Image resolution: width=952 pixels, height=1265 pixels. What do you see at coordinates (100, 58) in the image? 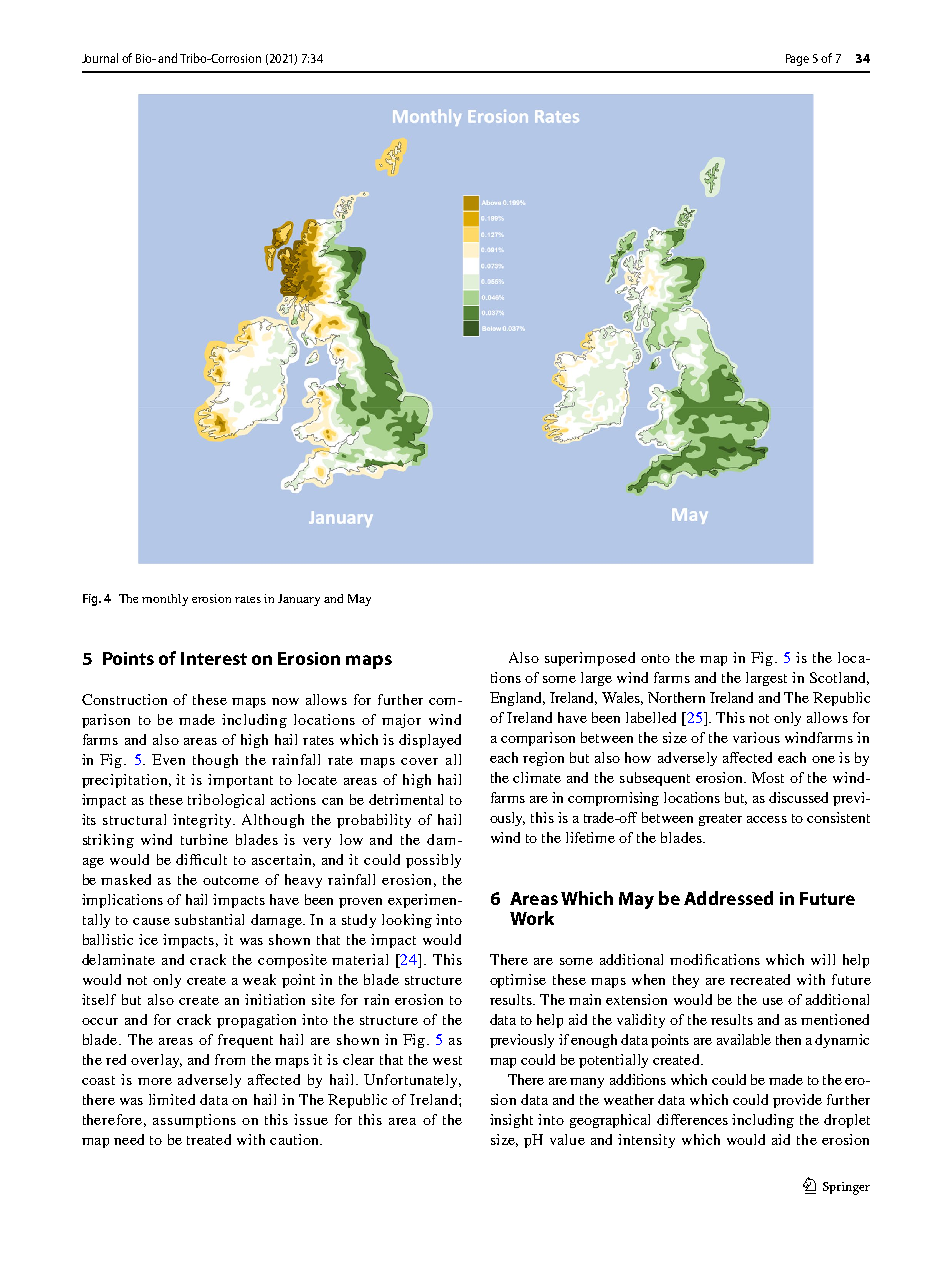
I see `Journal` at bounding box center [100, 58].
